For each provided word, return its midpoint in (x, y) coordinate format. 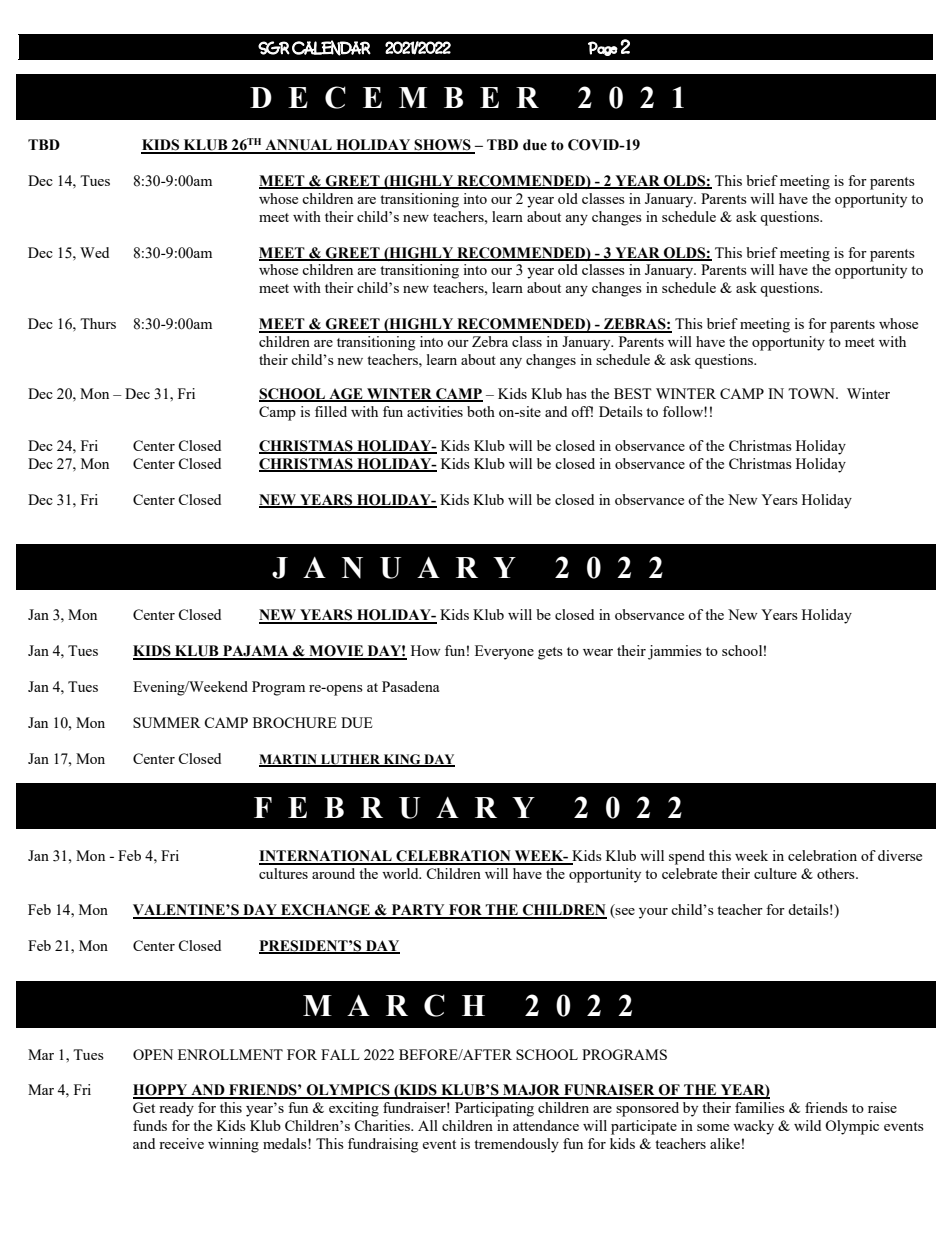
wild (807, 1125)
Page (603, 48)
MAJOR (532, 1091)
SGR (274, 48)
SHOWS (443, 146)
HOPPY (161, 1091)
